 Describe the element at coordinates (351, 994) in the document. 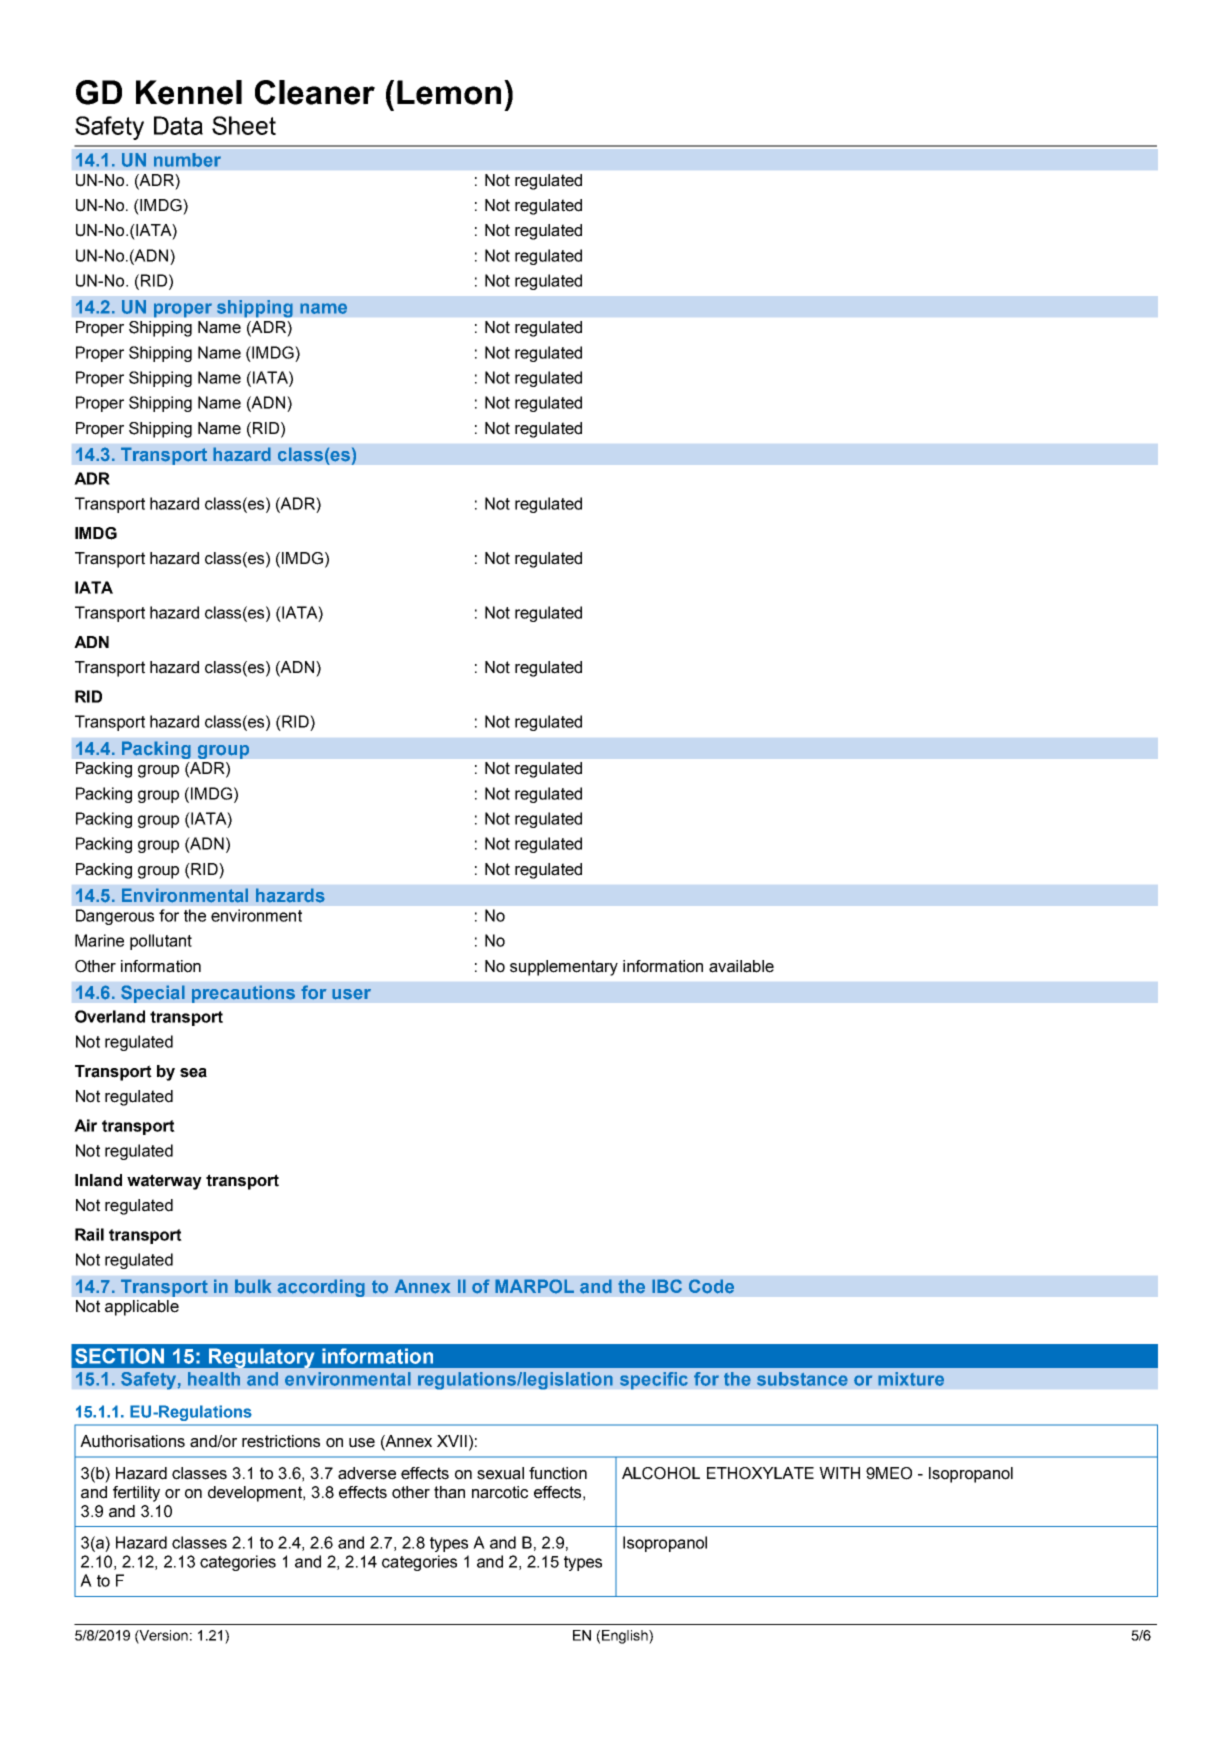

I see `user` at that location.
